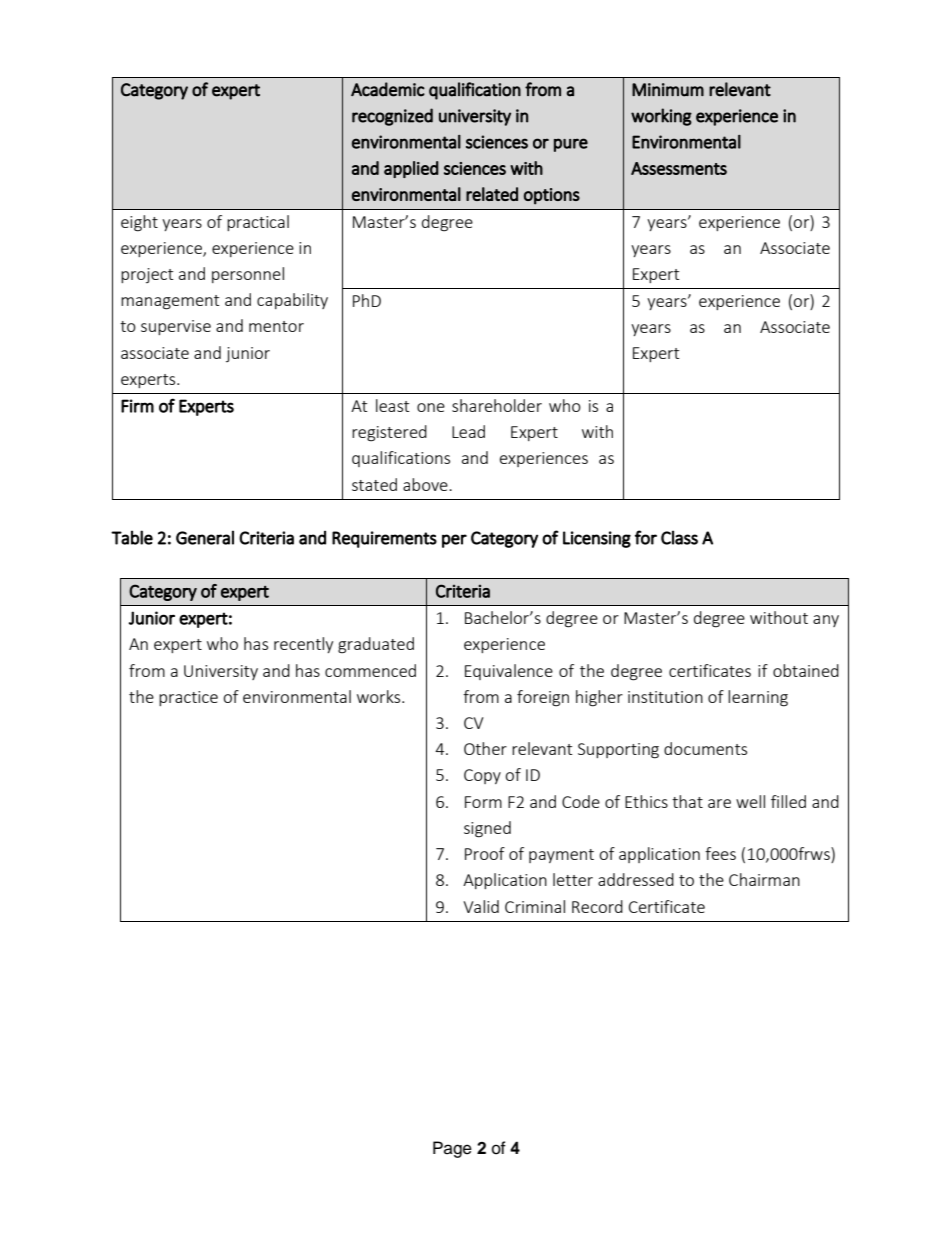  What do you see at coordinates (258, 223) in the screenshot?
I see `practical` at bounding box center [258, 223].
